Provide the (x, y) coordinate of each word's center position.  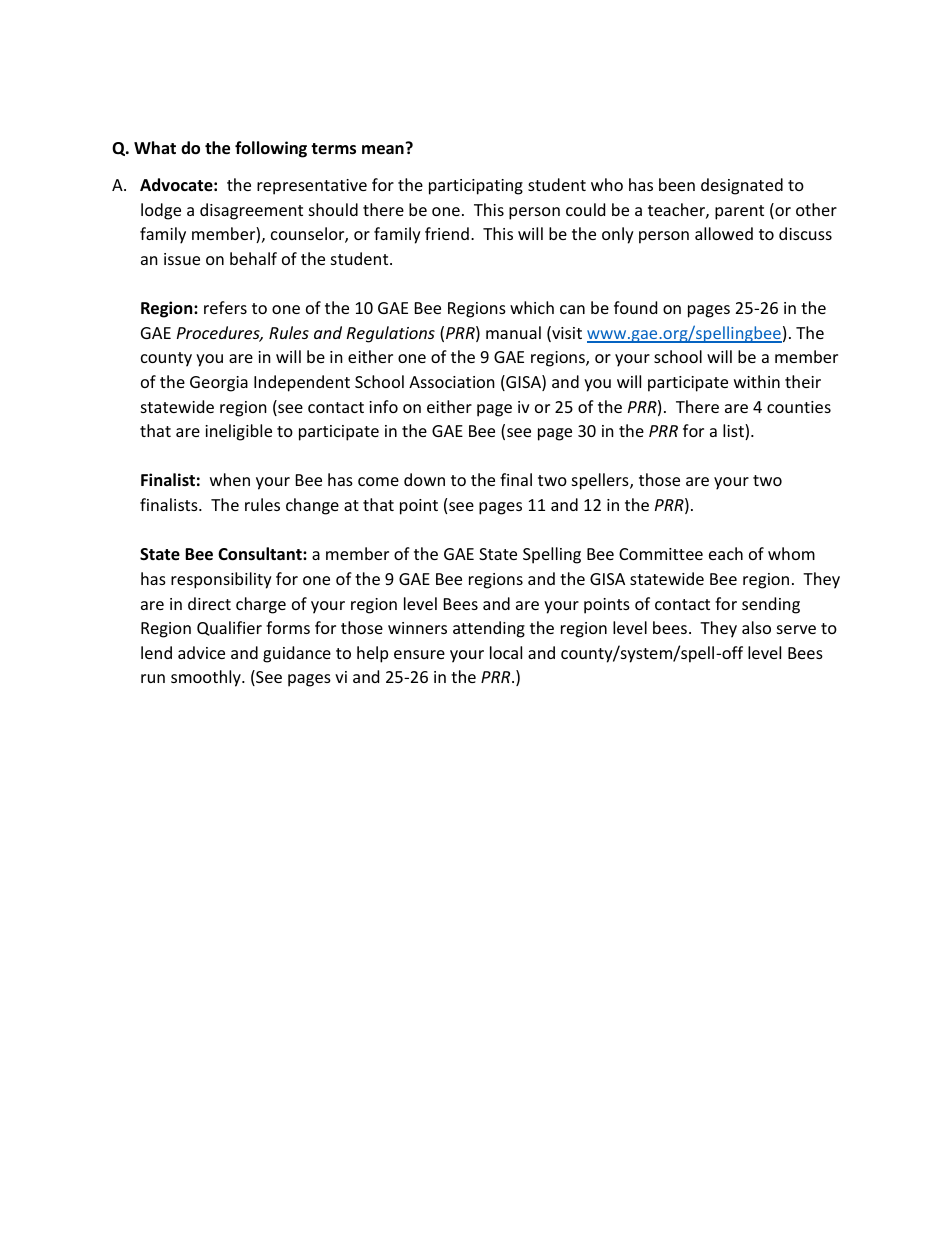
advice (201, 652)
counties (799, 407)
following (271, 149)
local (506, 652)
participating (476, 187)
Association (452, 382)
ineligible (238, 432)
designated (742, 186)
